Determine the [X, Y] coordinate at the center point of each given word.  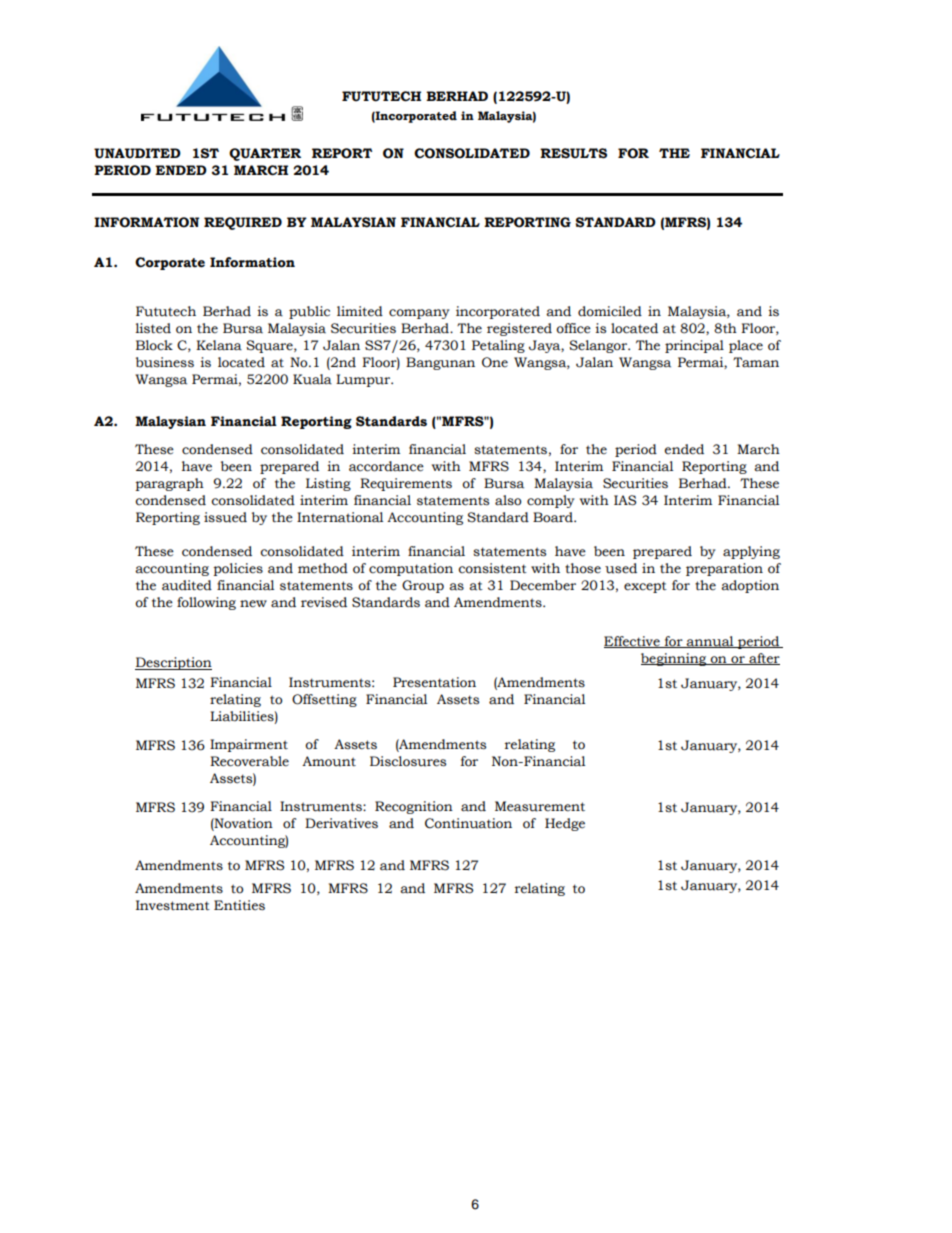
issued [225, 517]
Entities [239, 905]
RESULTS [573, 153]
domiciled [610, 311]
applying [751, 552]
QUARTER [265, 154]
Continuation [468, 823]
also [508, 500]
